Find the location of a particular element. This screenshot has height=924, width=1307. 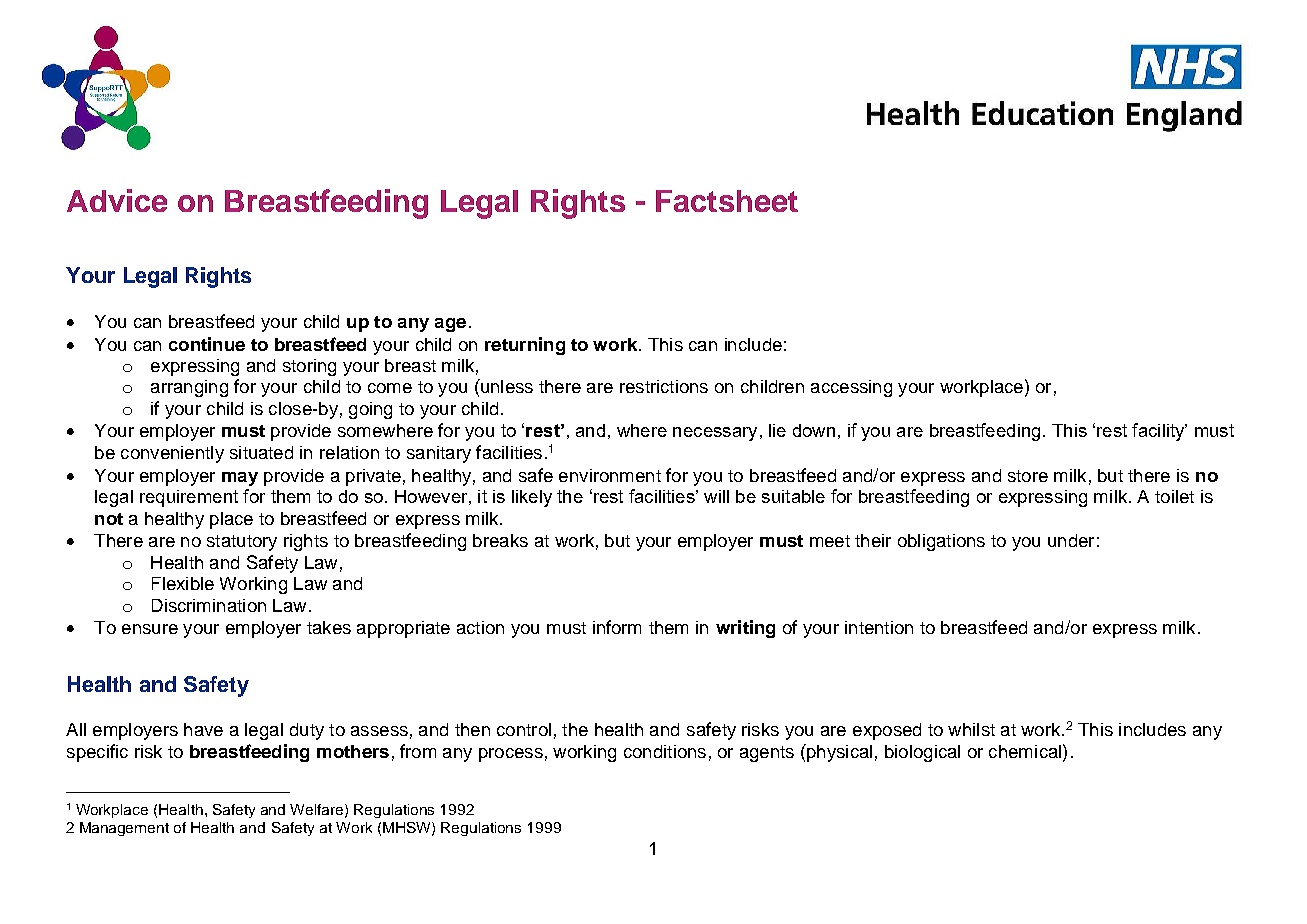

Management is located at coordinates (124, 829).
